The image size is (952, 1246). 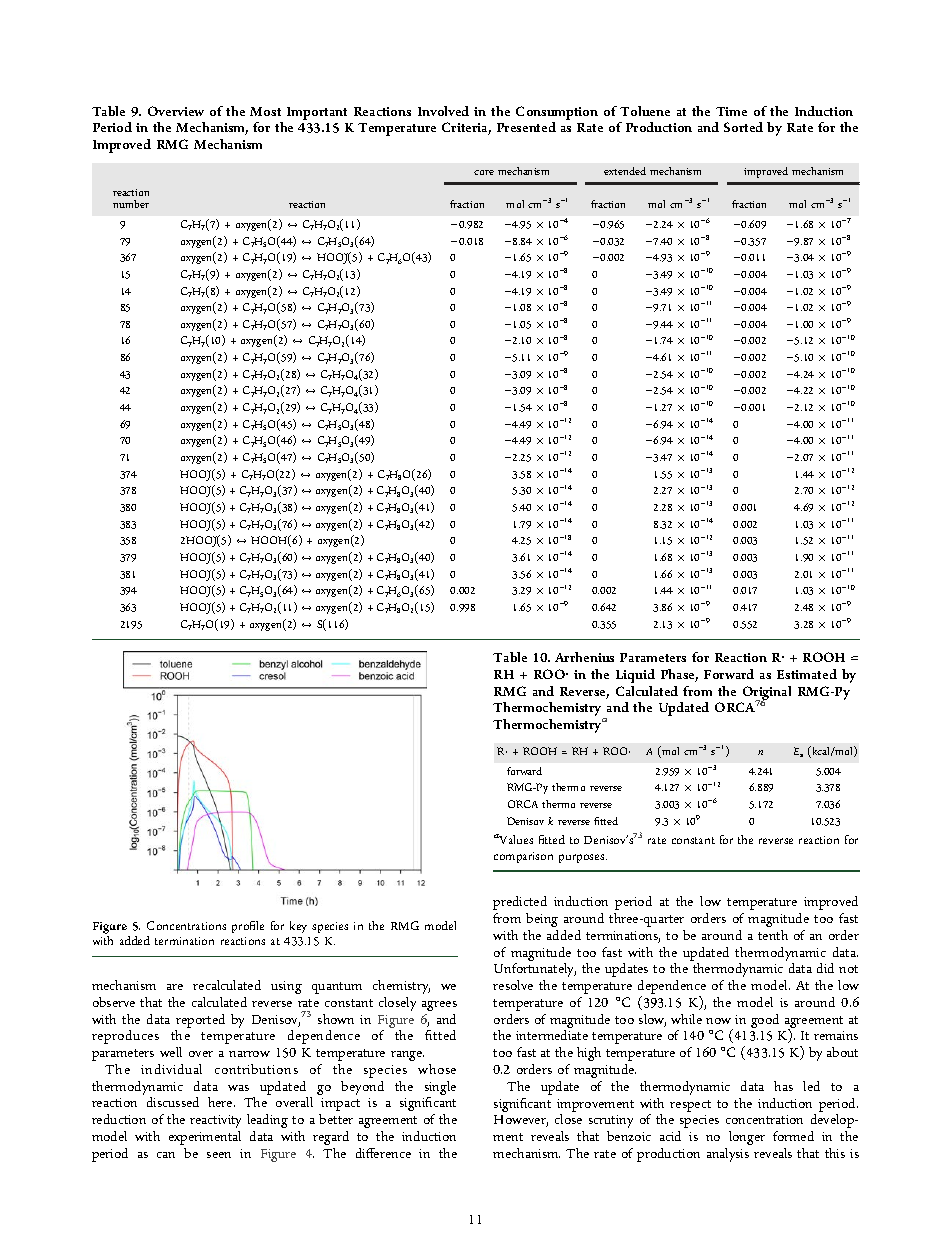 What do you see at coordinates (484, 172) in the page?
I see `core` at bounding box center [484, 172].
